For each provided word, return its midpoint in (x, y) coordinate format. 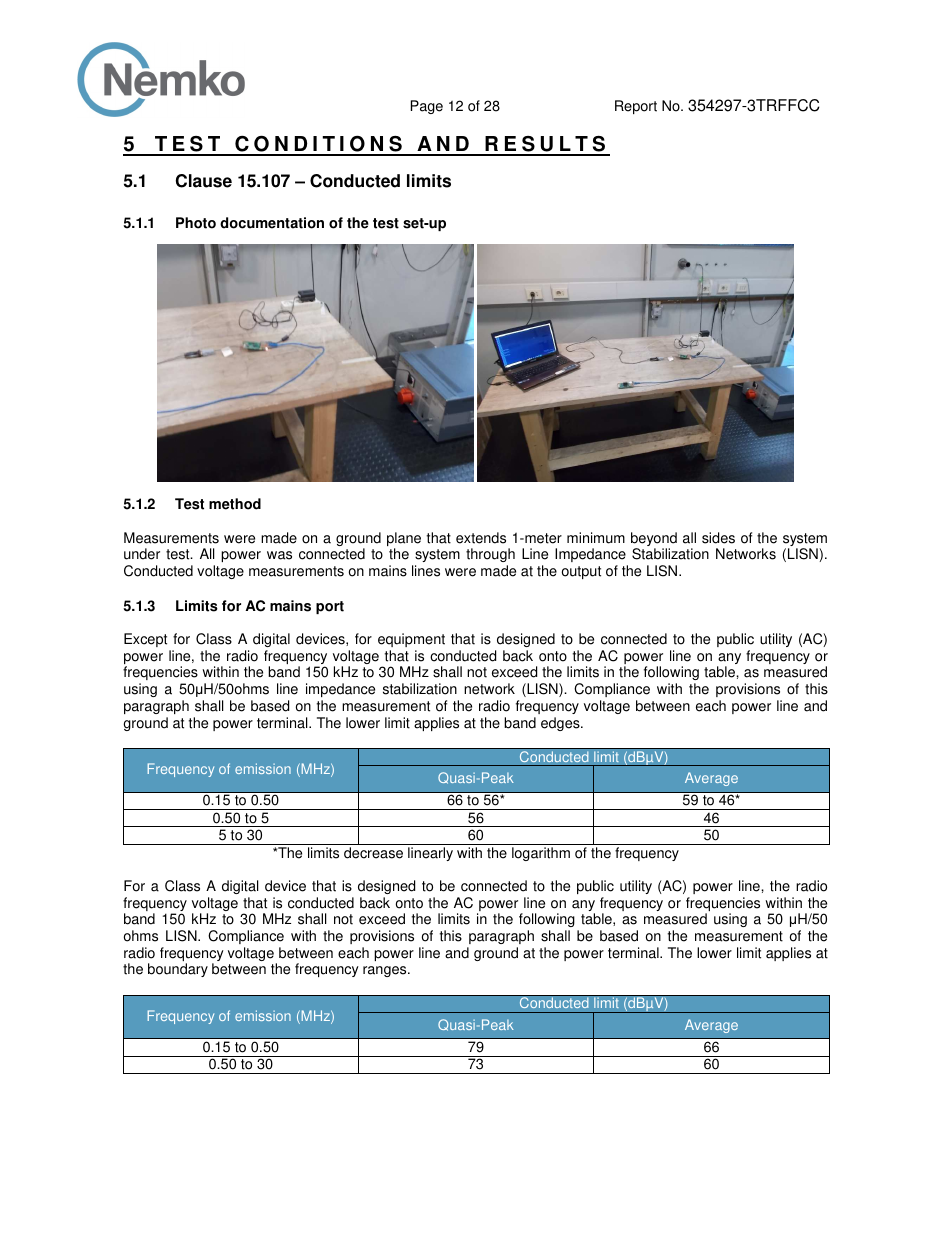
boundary (178, 970)
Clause (204, 181)
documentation (272, 223)
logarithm (541, 854)
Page (427, 107)
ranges (386, 971)
